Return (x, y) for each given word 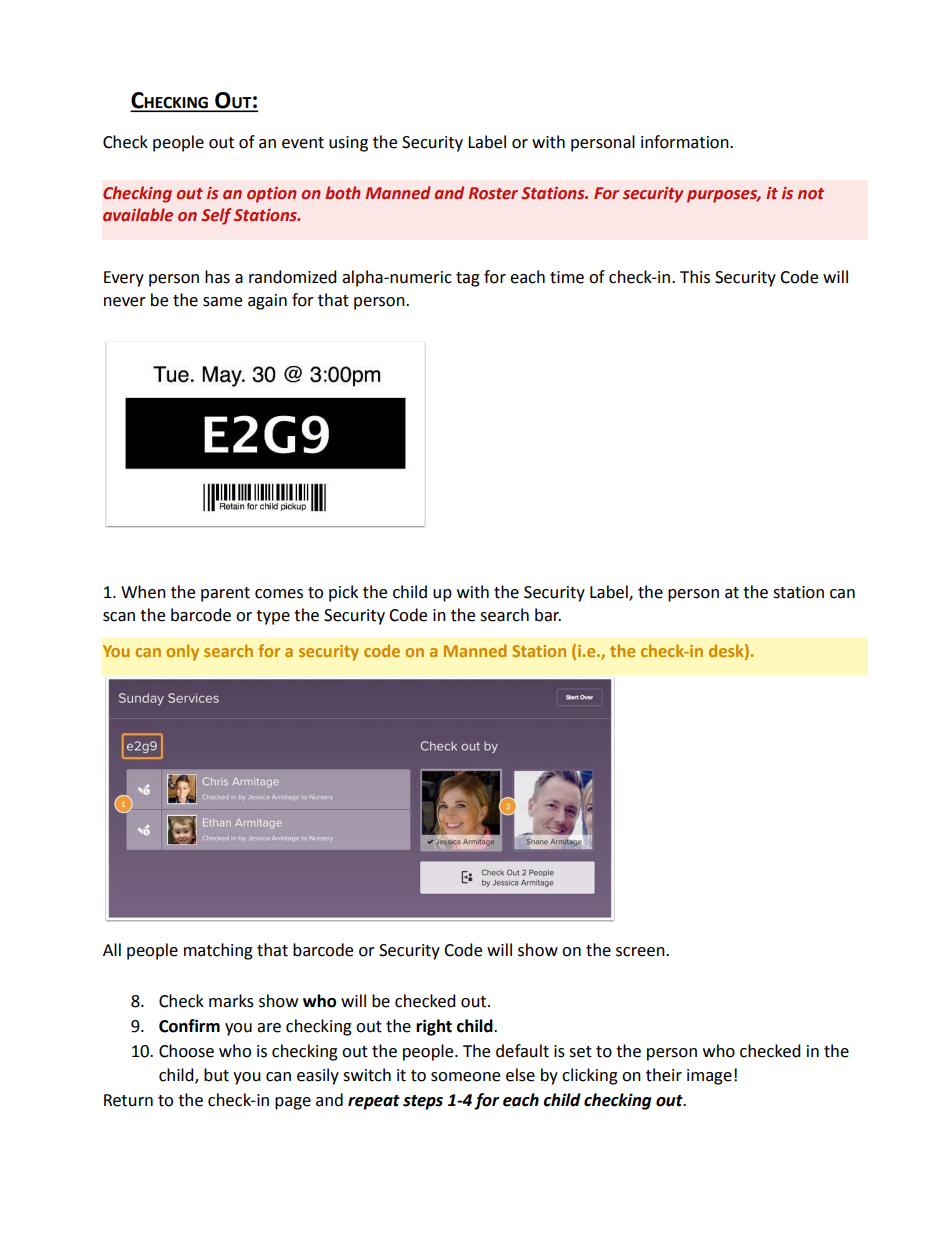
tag (468, 279)
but (216, 1075)
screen (641, 952)
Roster (493, 193)
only (182, 652)
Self (216, 216)
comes (279, 594)
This (695, 277)
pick (343, 593)
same (222, 302)
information (686, 142)
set (580, 1052)
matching (218, 951)
